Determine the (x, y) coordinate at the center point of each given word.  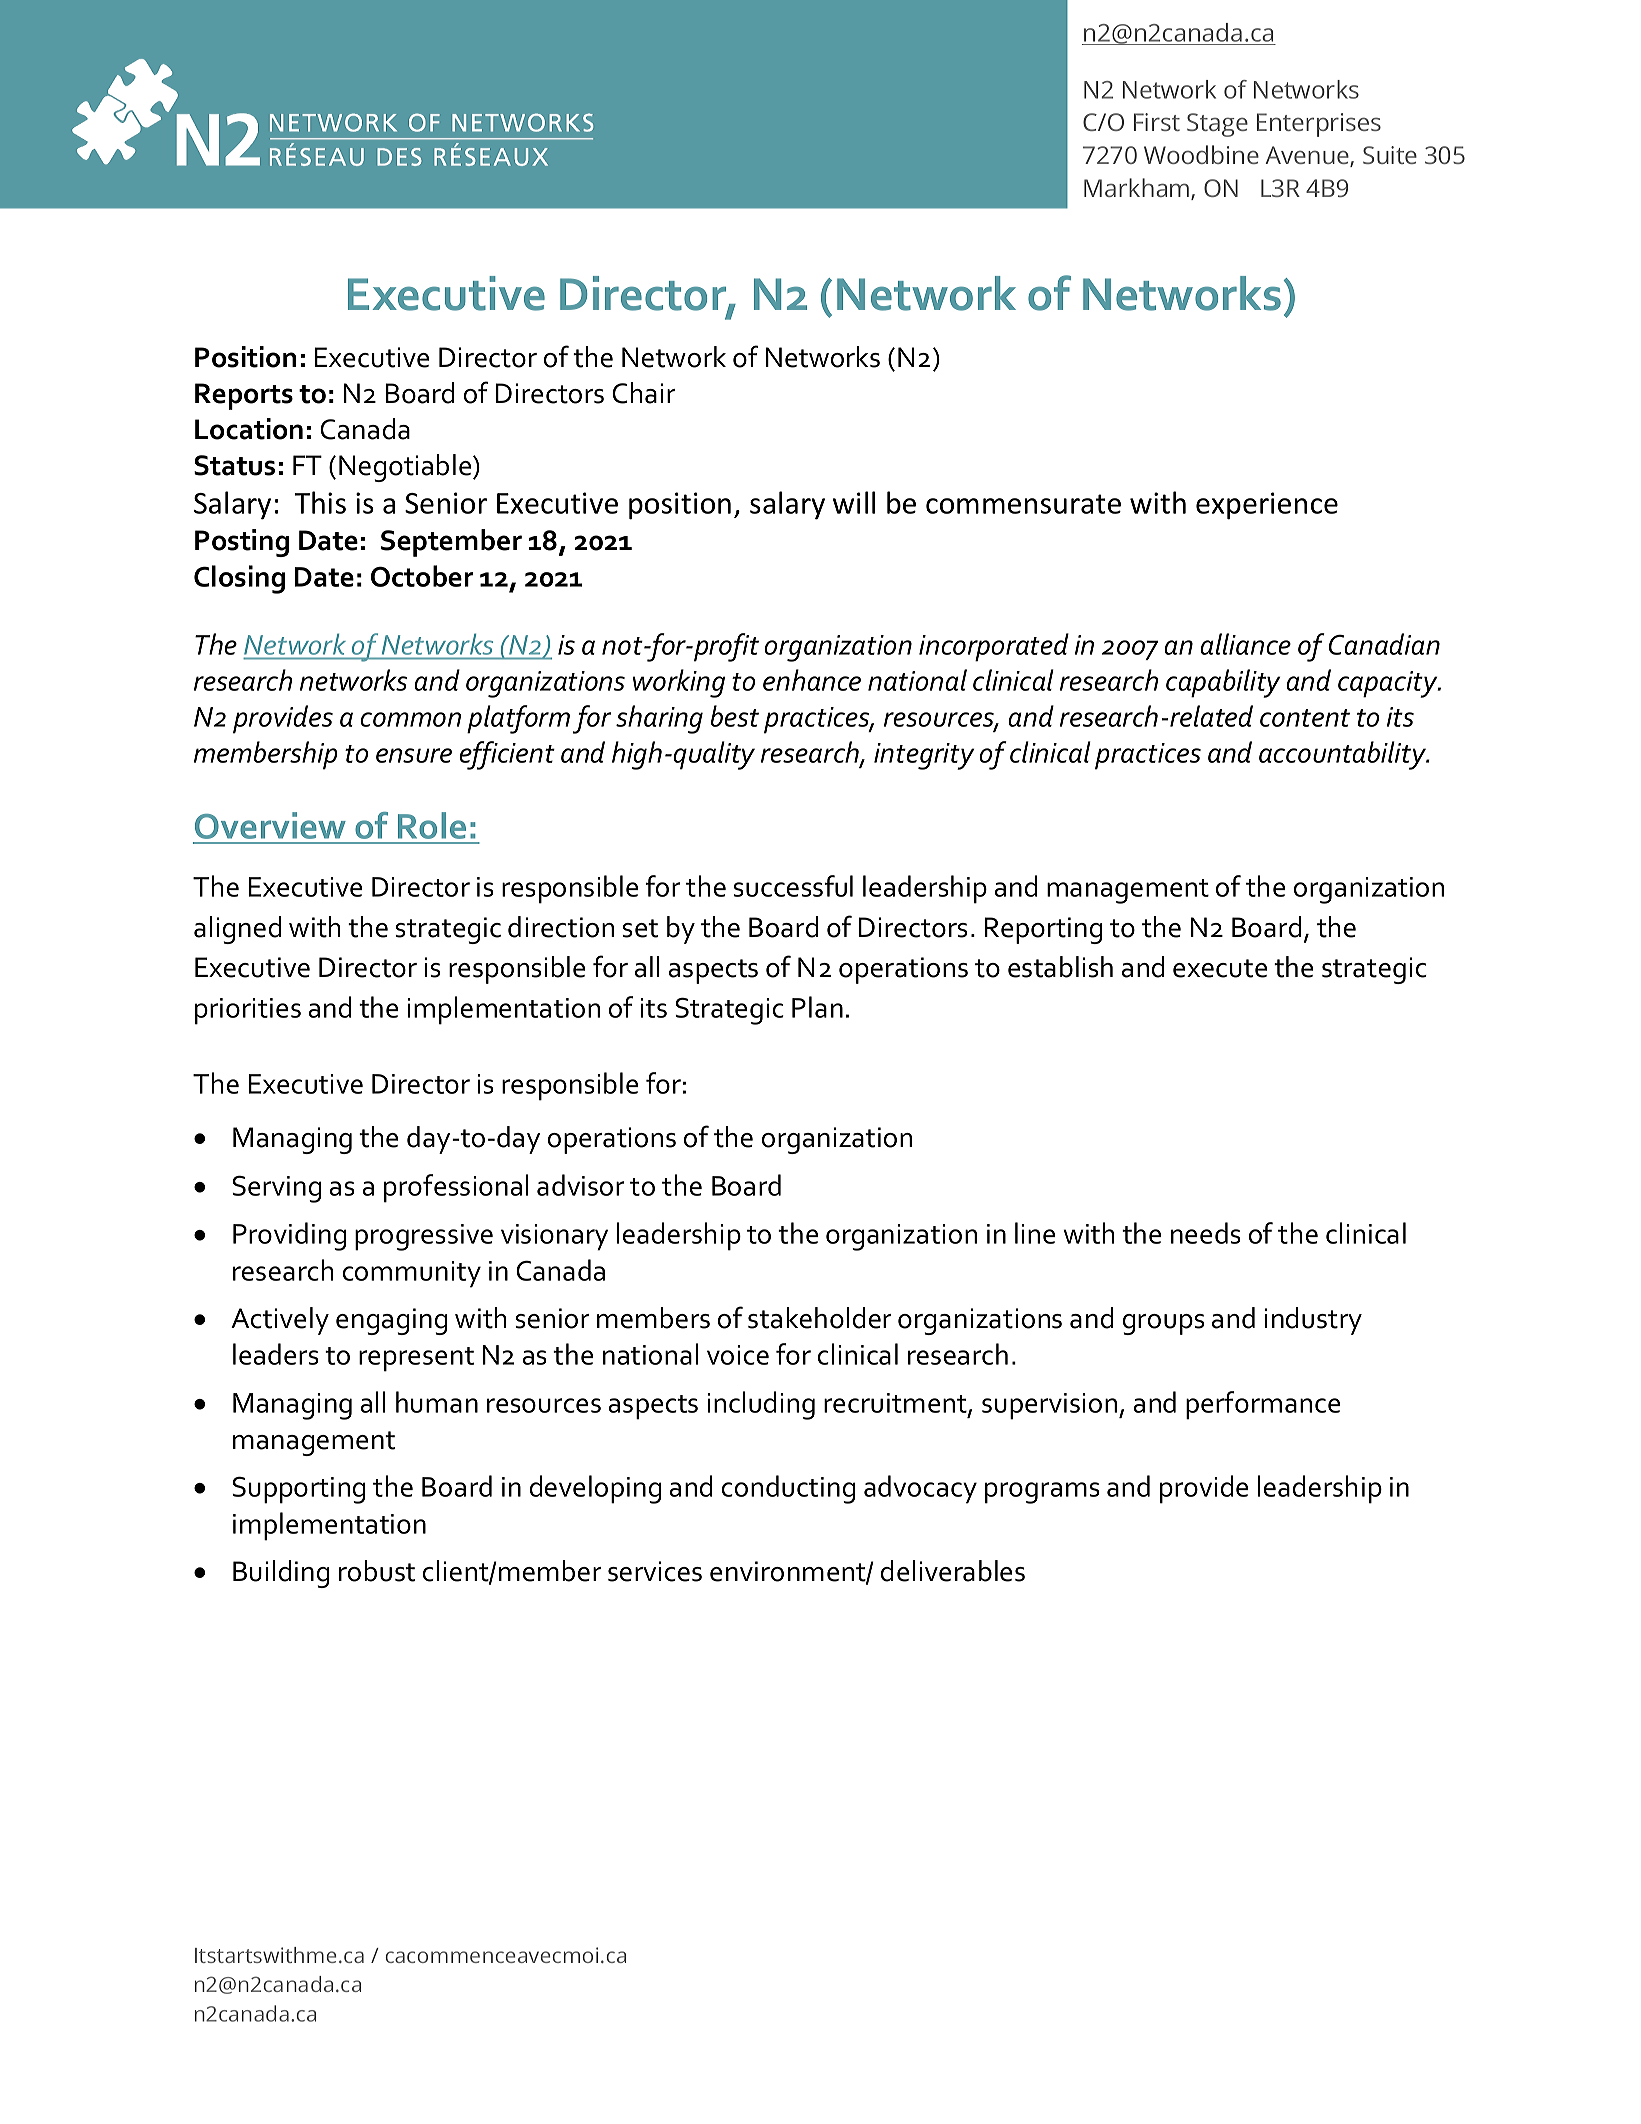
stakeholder (820, 1318)
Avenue (1308, 156)
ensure (414, 755)
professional (456, 1188)
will (854, 502)
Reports (244, 396)
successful (793, 886)
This (320, 502)
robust (377, 1571)
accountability (1343, 755)
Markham (1138, 189)
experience (1267, 506)
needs (1206, 1233)
